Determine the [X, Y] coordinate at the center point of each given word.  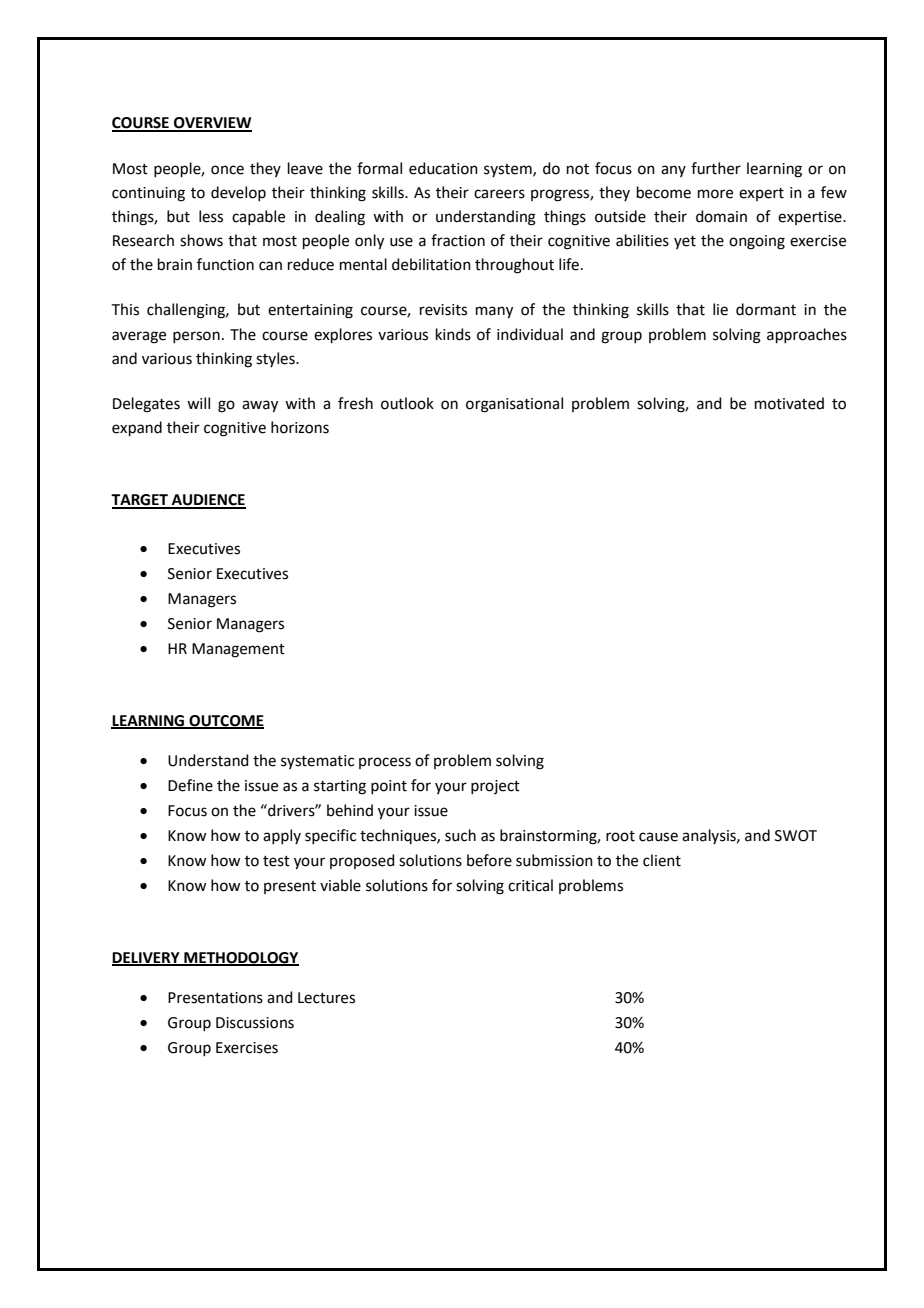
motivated [789, 403]
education [443, 168]
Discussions [255, 1023]
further [716, 168]
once [227, 170]
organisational [514, 405]
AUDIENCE [207, 501]
